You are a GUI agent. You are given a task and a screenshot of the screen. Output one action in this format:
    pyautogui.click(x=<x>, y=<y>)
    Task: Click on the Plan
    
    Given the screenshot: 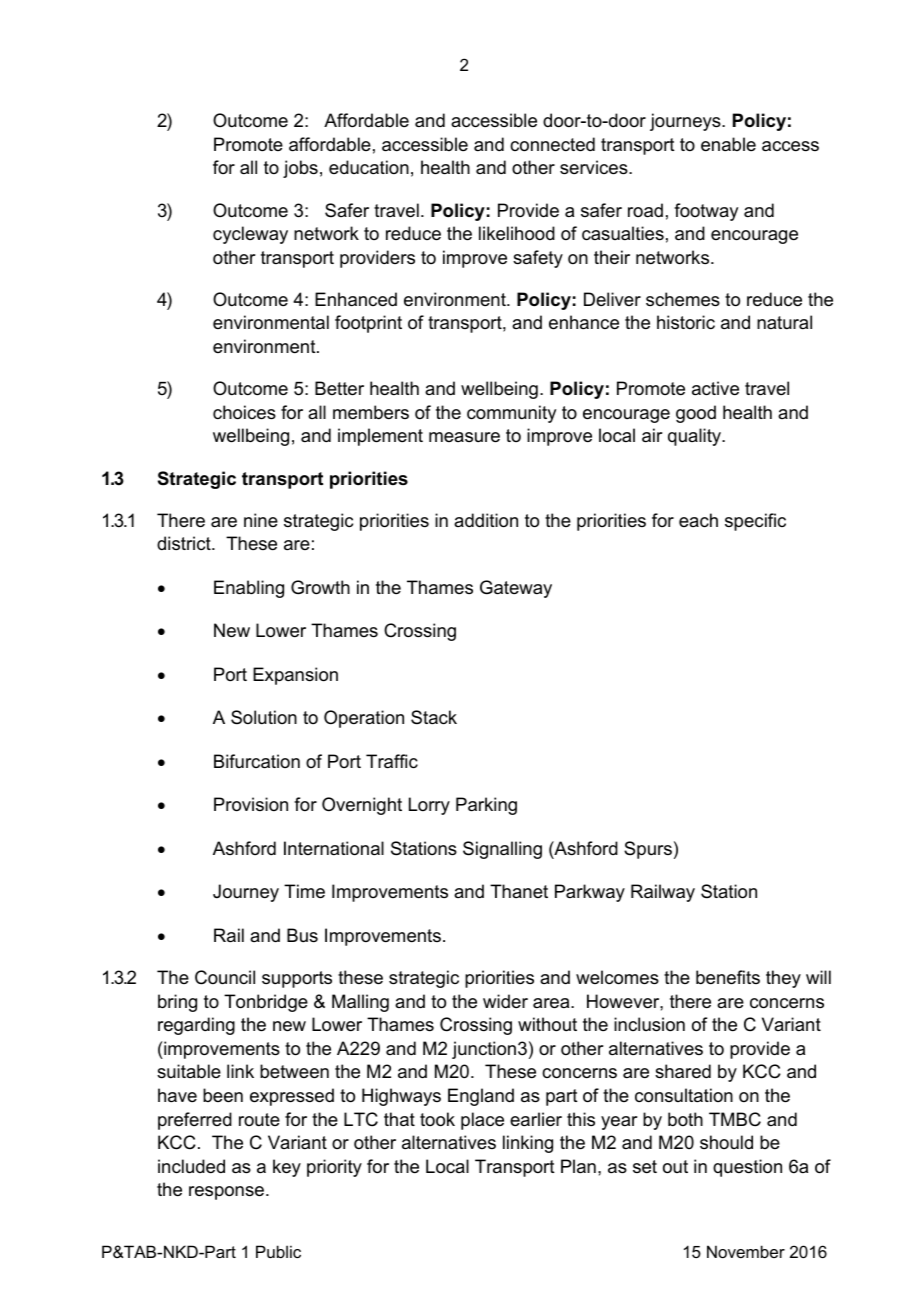 What is the action you would take?
    pyautogui.click(x=578, y=1166)
